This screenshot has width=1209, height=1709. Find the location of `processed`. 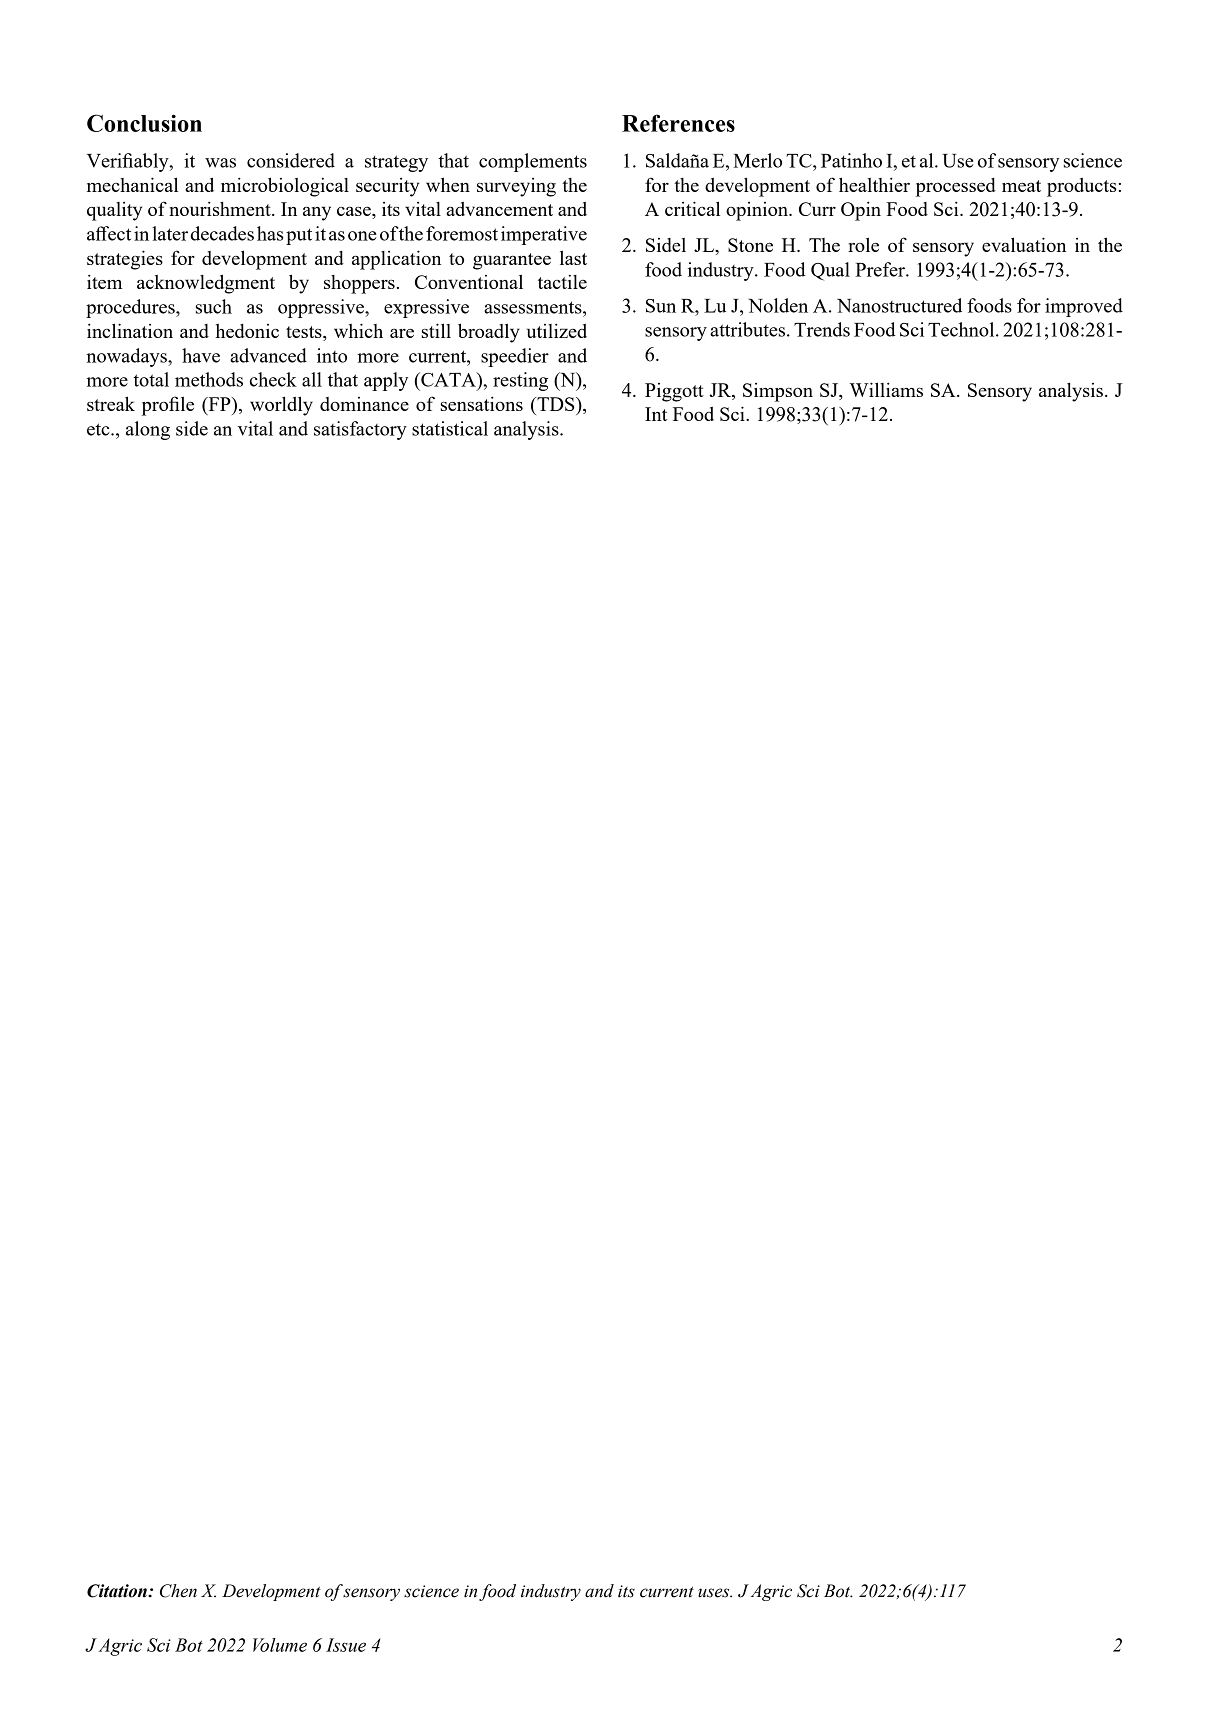

processed is located at coordinates (956, 187).
